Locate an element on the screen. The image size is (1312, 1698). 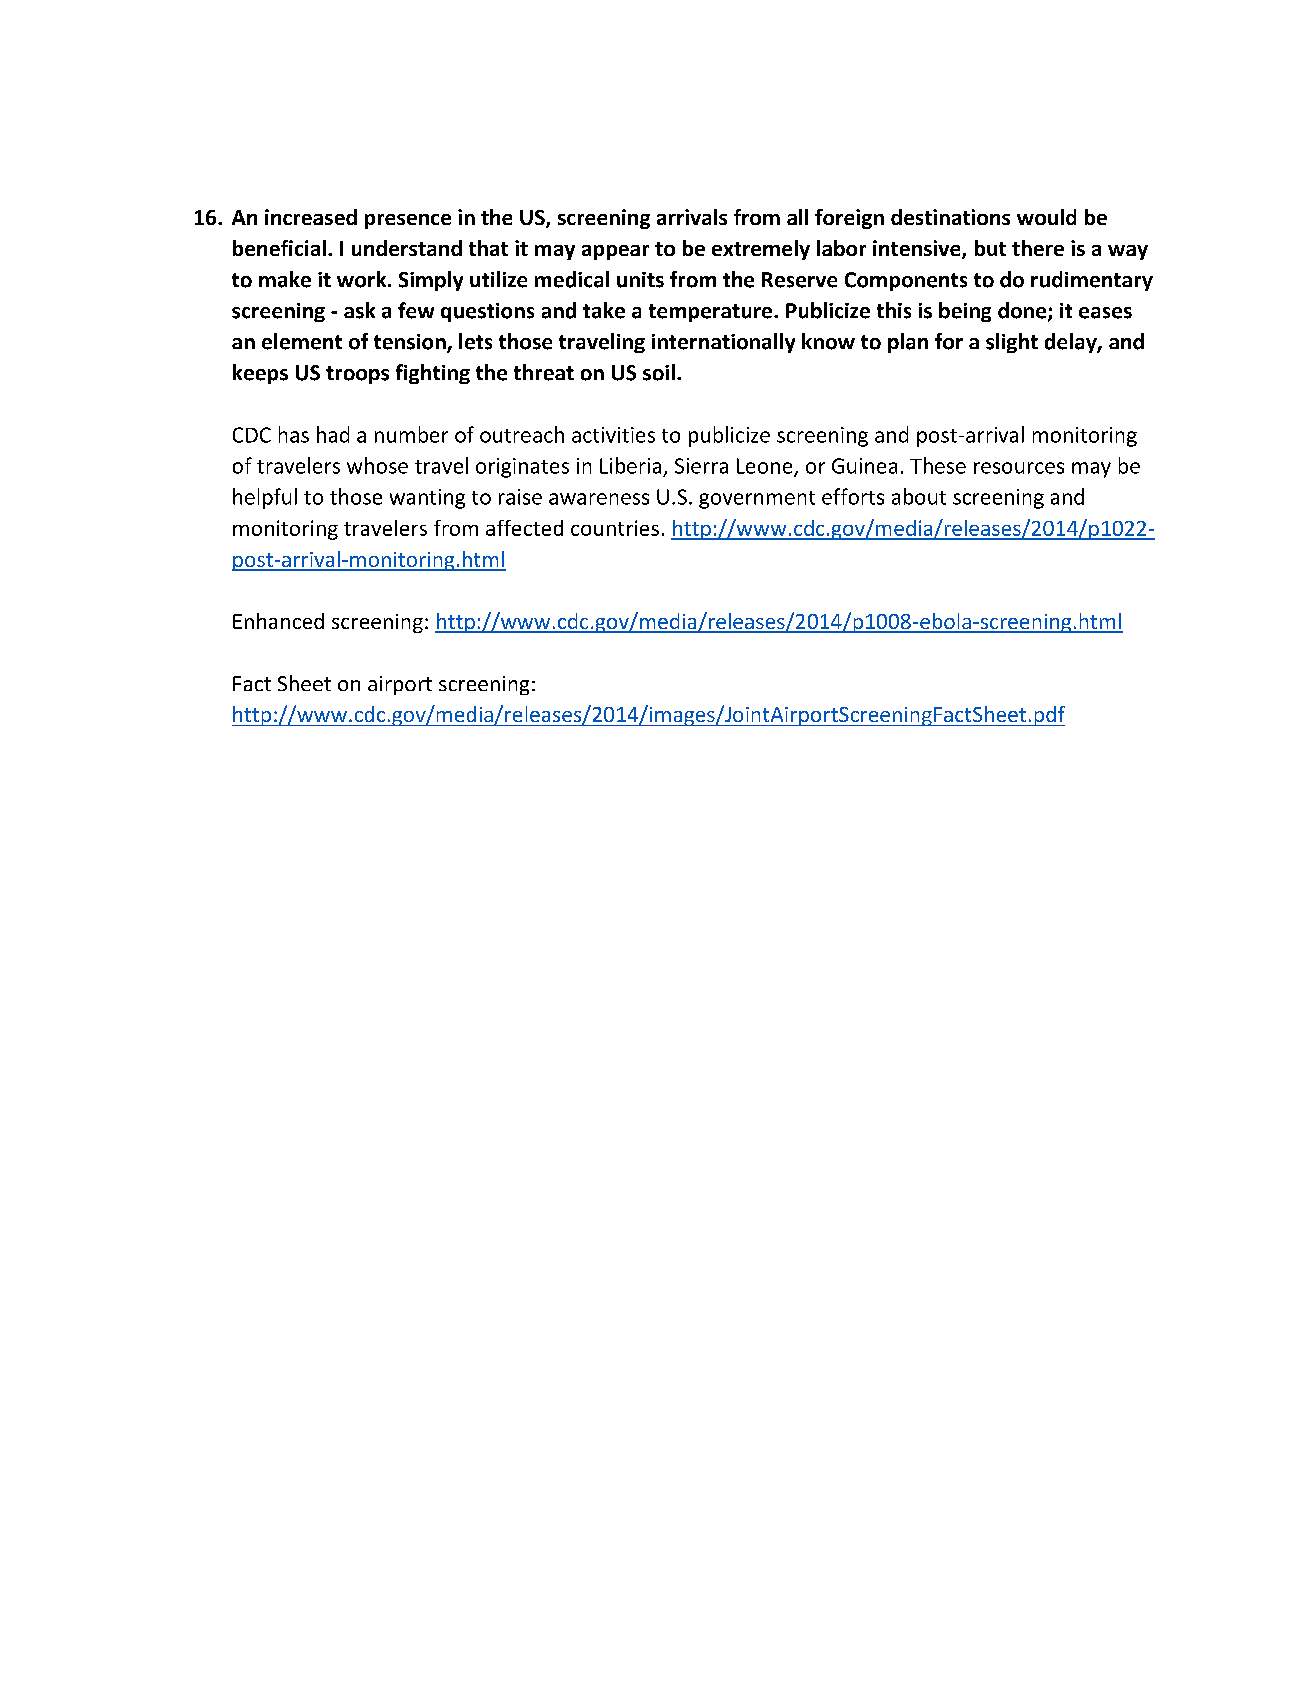
countries is located at coordinates (615, 528).
